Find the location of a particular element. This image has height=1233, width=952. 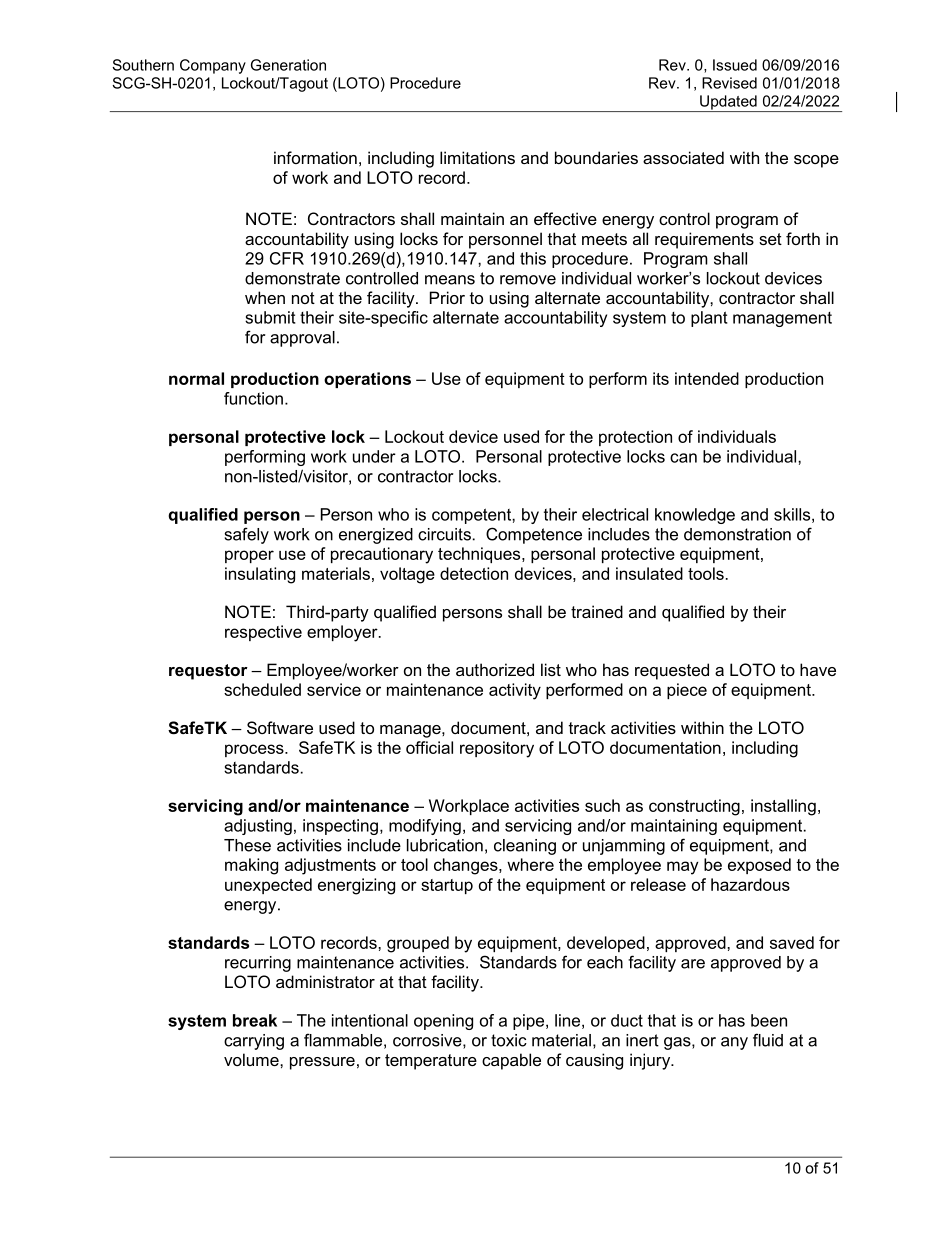

Prior is located at coordinates (447, 297).
